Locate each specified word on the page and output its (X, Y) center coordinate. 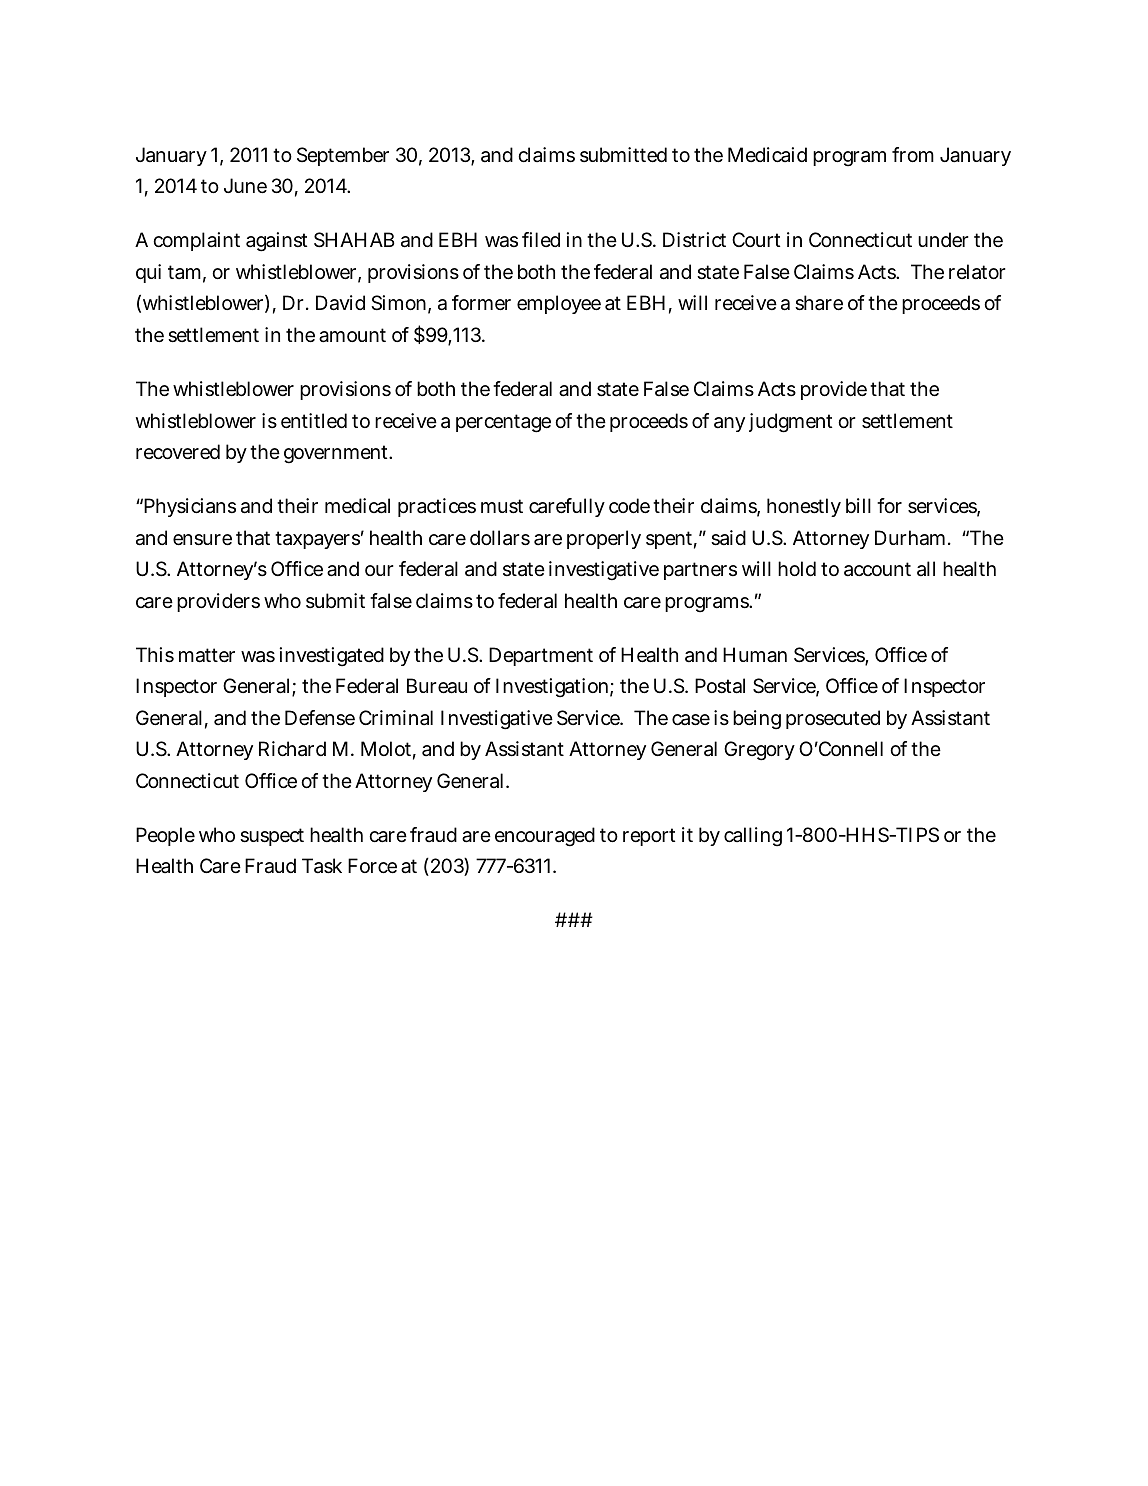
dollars (500, 538)
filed (541, 239)
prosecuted (833, 719)
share (819, 303)
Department (541, 656)
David (340, 303)
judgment (790, 423)
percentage (503, 423)
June (245, 186)
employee (559, 304)
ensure (202, 540)
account (877, 569)
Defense (320, 718)
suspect (272, 837)
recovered (178, 452)
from (913, 154)
